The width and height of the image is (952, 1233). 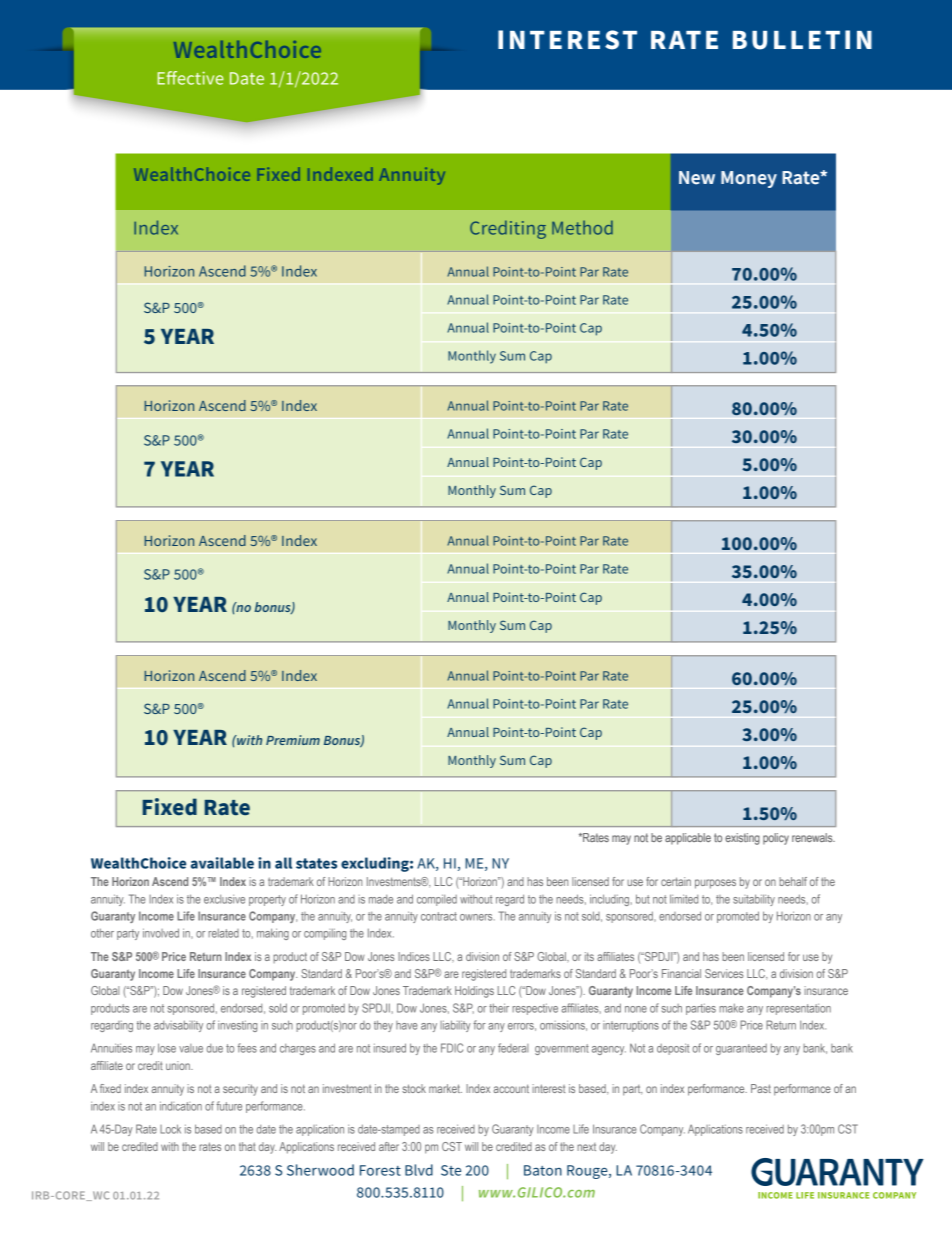 I want to click on Method, so click(x=582, y=227).
